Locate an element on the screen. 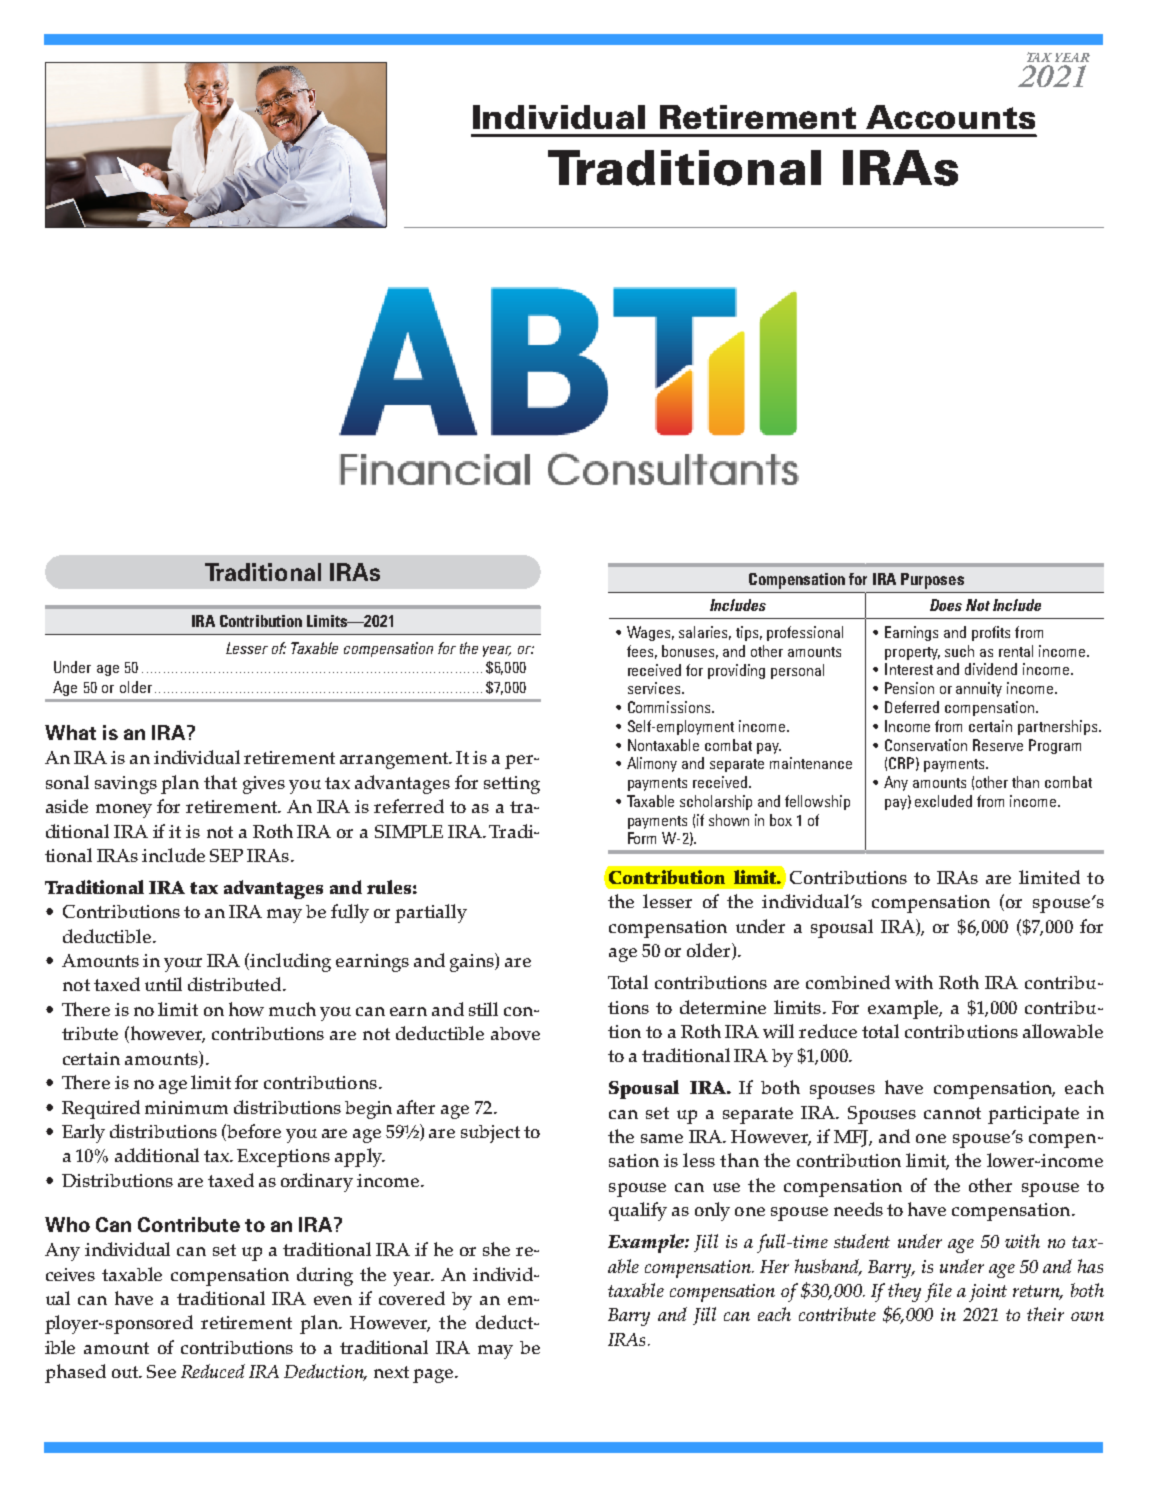 The height and width of the screenshot is (1487, 1149). until is located at coordinates (163, 984).
